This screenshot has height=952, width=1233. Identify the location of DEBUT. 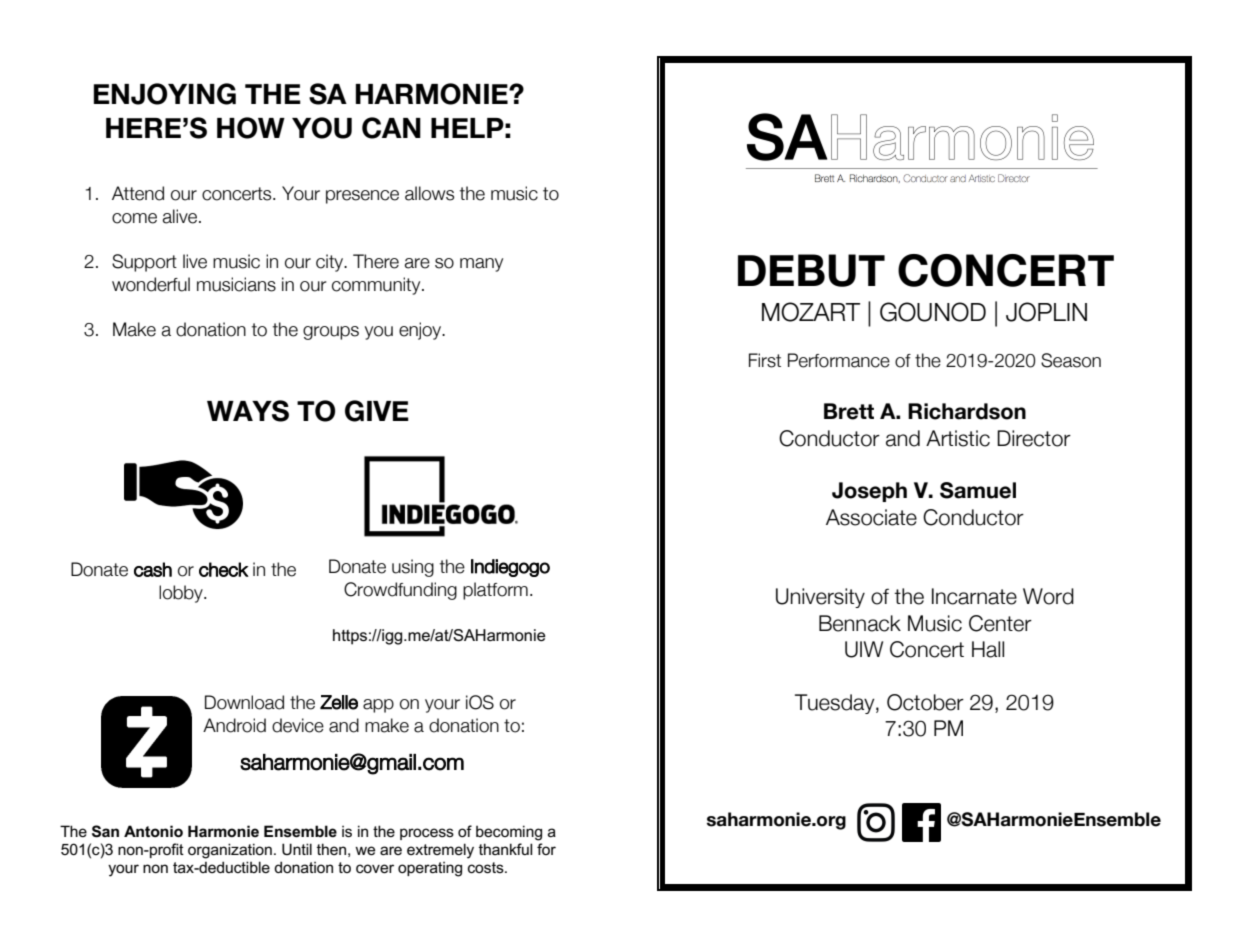
(811, 270).
